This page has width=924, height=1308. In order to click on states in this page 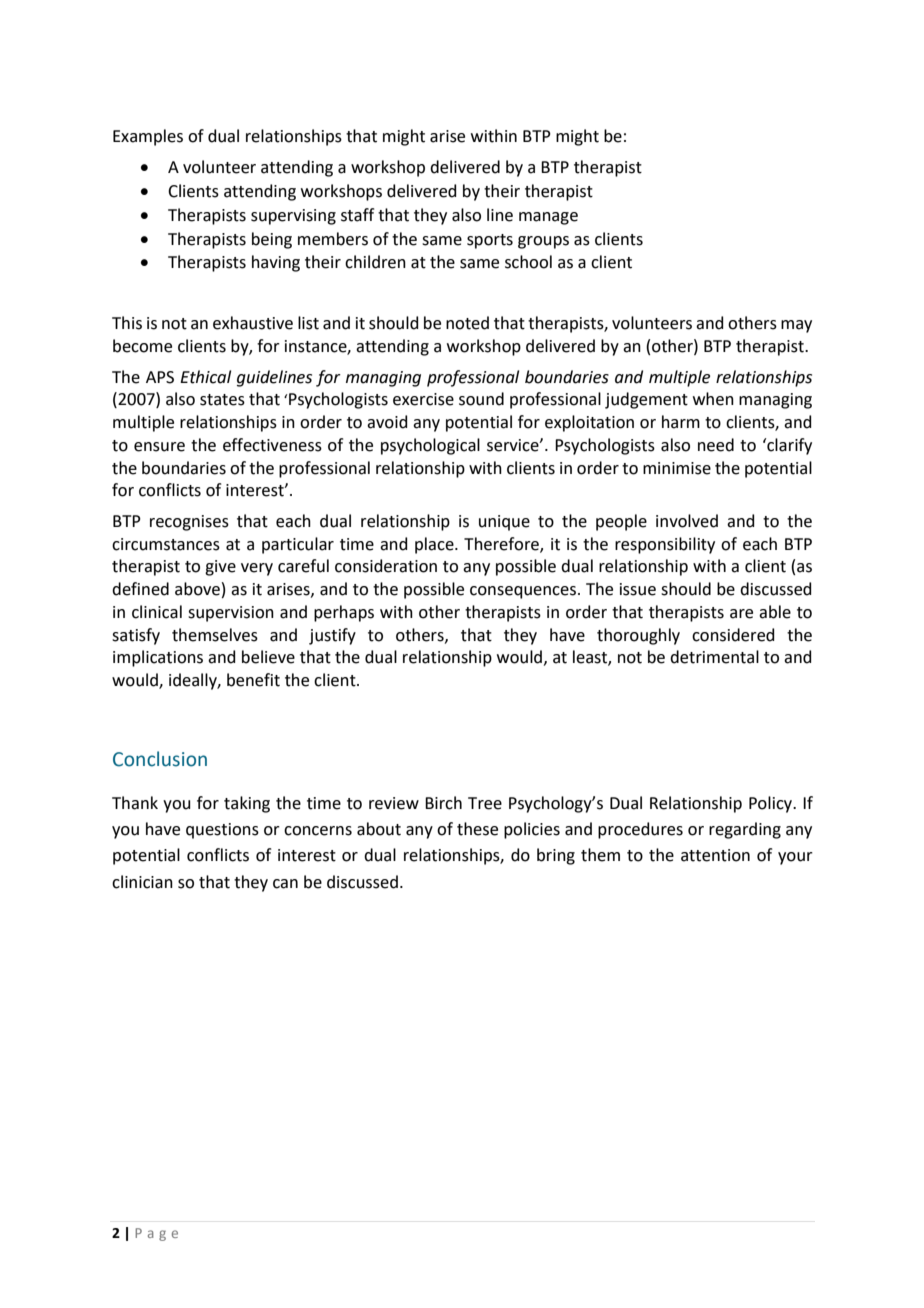, I will do `click(222, 400)`.
